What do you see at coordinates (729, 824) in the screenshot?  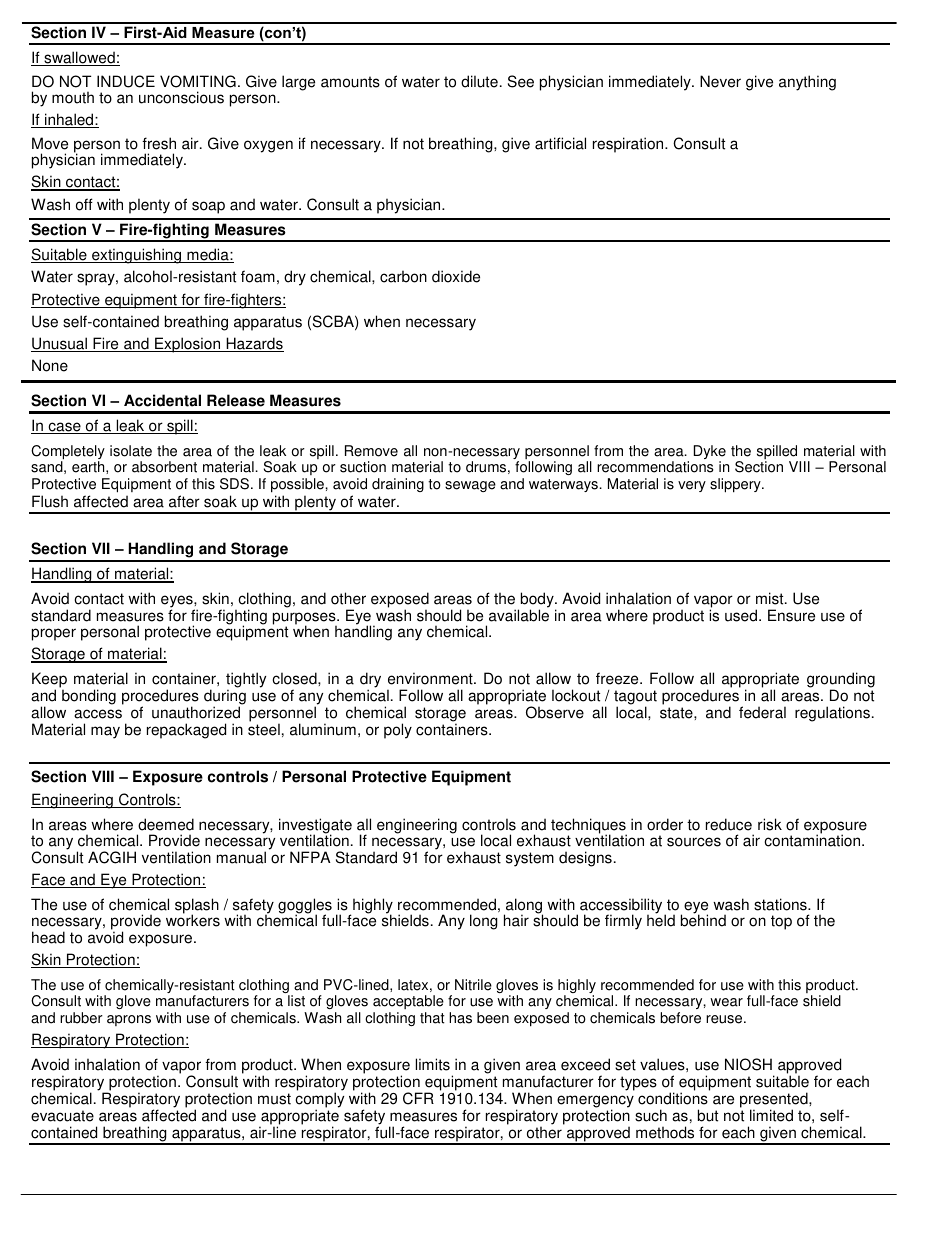 I see `reduce` at bounding box center [729, 824].
